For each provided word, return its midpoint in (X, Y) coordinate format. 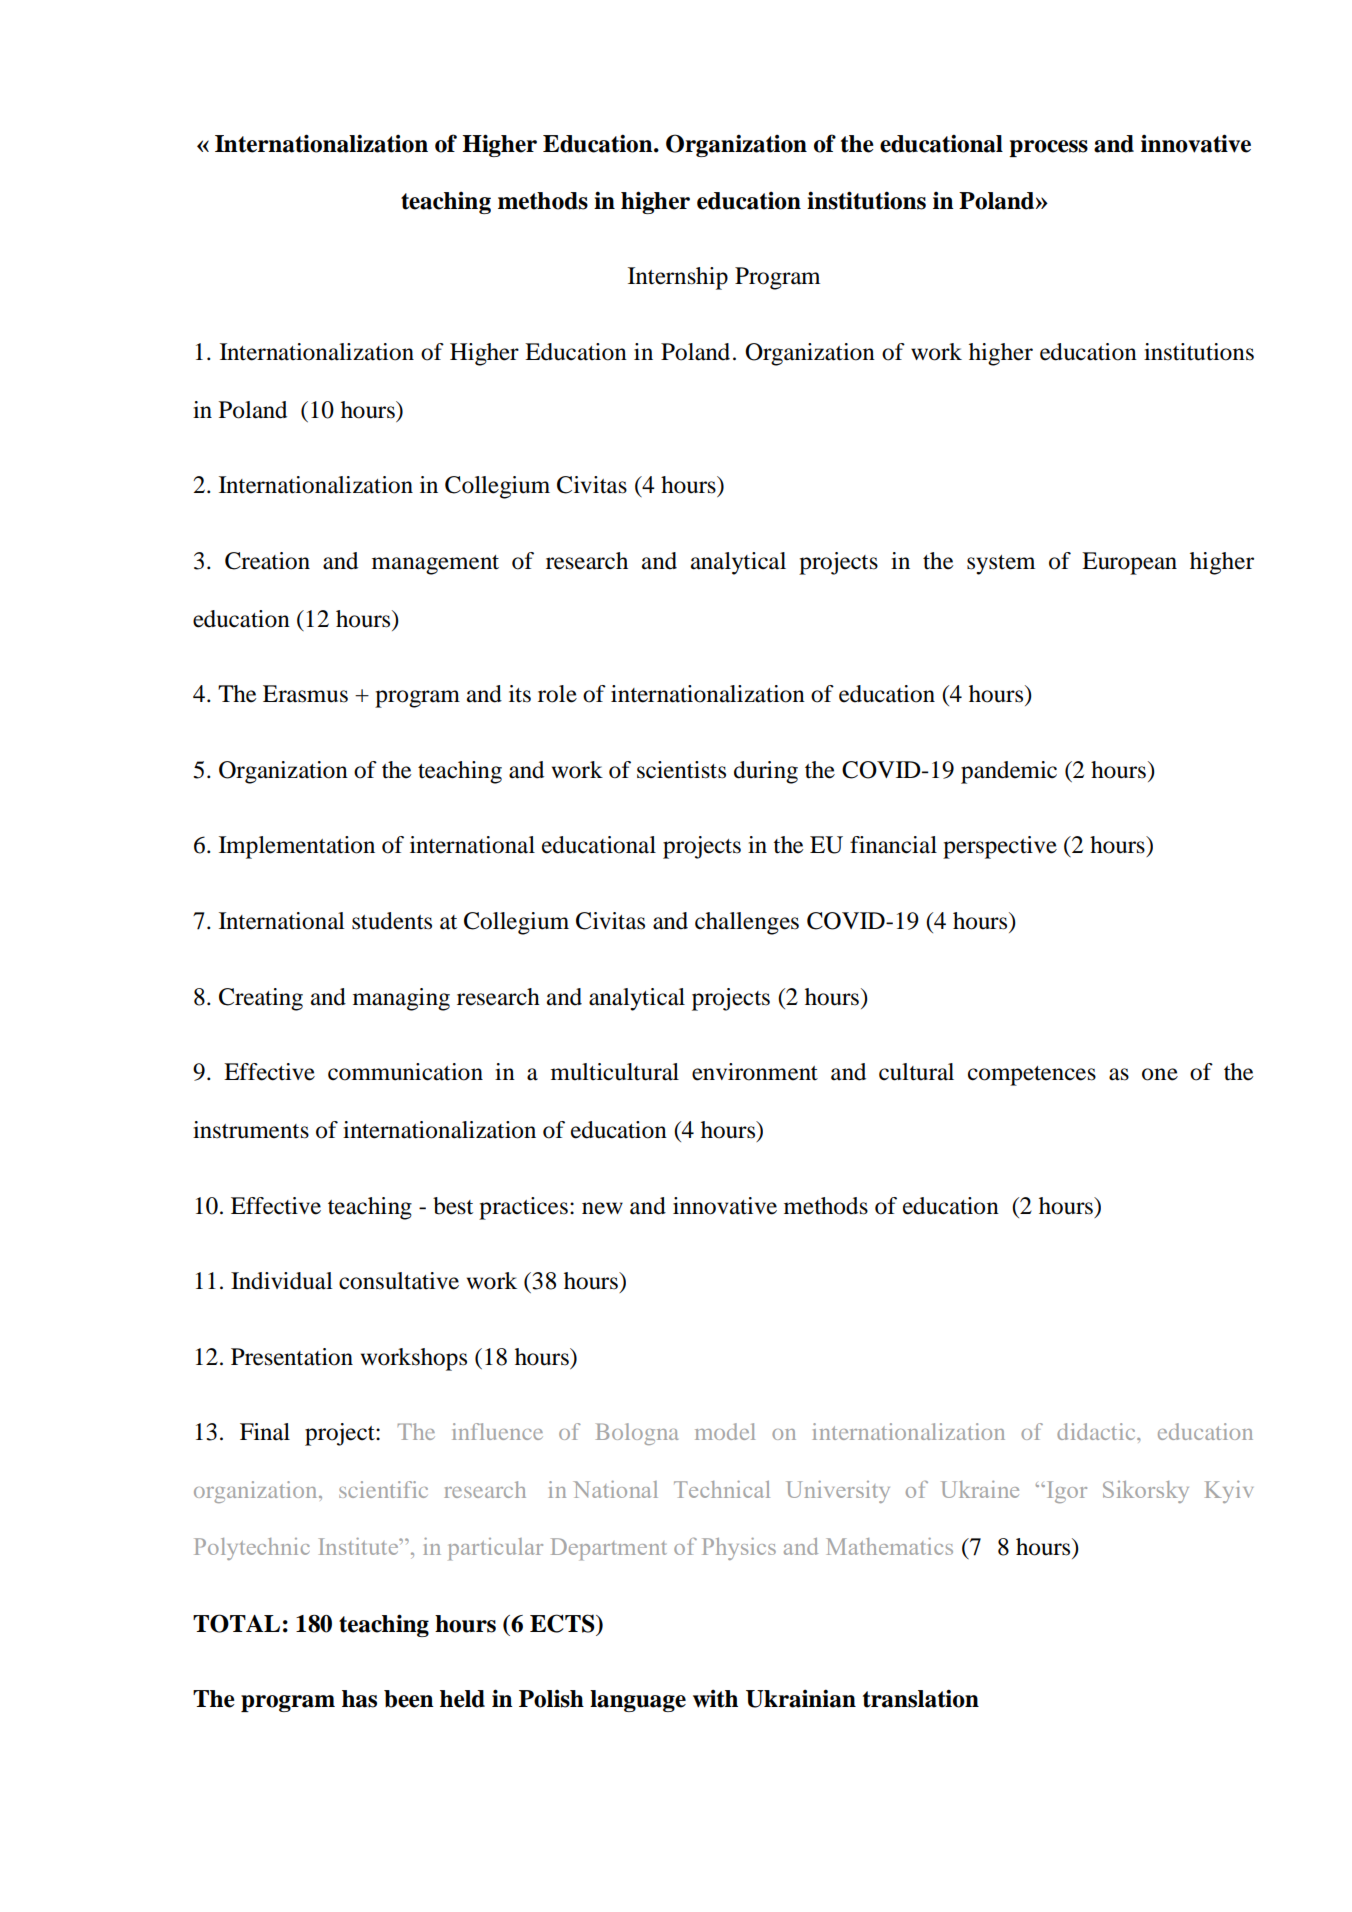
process (1048, 148)
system (1001, 565)
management (435, 565)
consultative (399, 1281)
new (602, 1208)
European (1129, 563)
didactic (1097, 1431)
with (715, 1699)
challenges (747, 923)
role (557, 694)
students (392, 921)
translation (921, 1698)
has (359, 1699)
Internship (678, 278)
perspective (1000, 847)
